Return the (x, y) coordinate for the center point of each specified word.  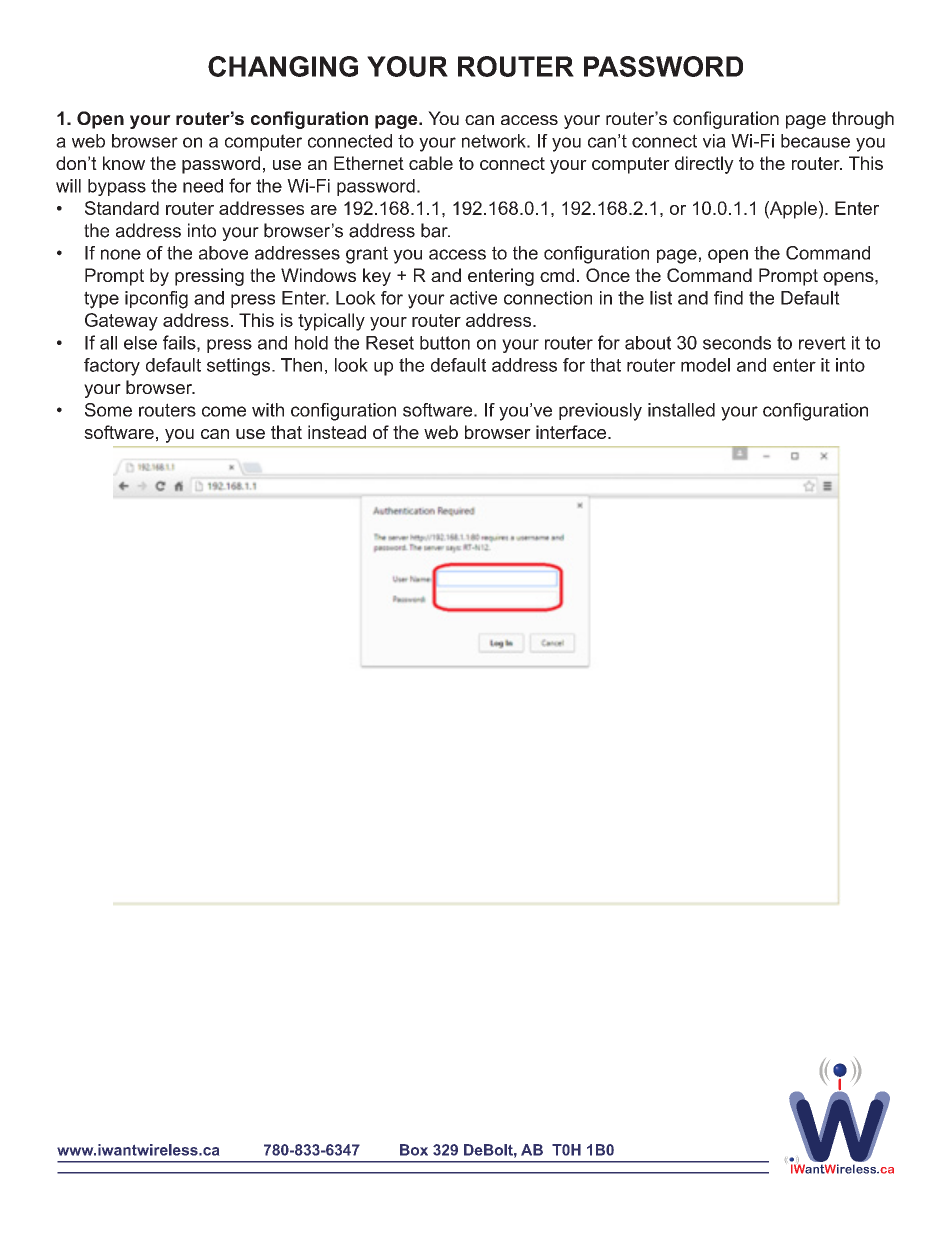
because (815, 141)
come (224, 411)
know (124, 163)
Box (414, 1150)
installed (681, 410)
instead (337, 432)
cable (431, 163)
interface (572, 432)
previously (600, 412)
